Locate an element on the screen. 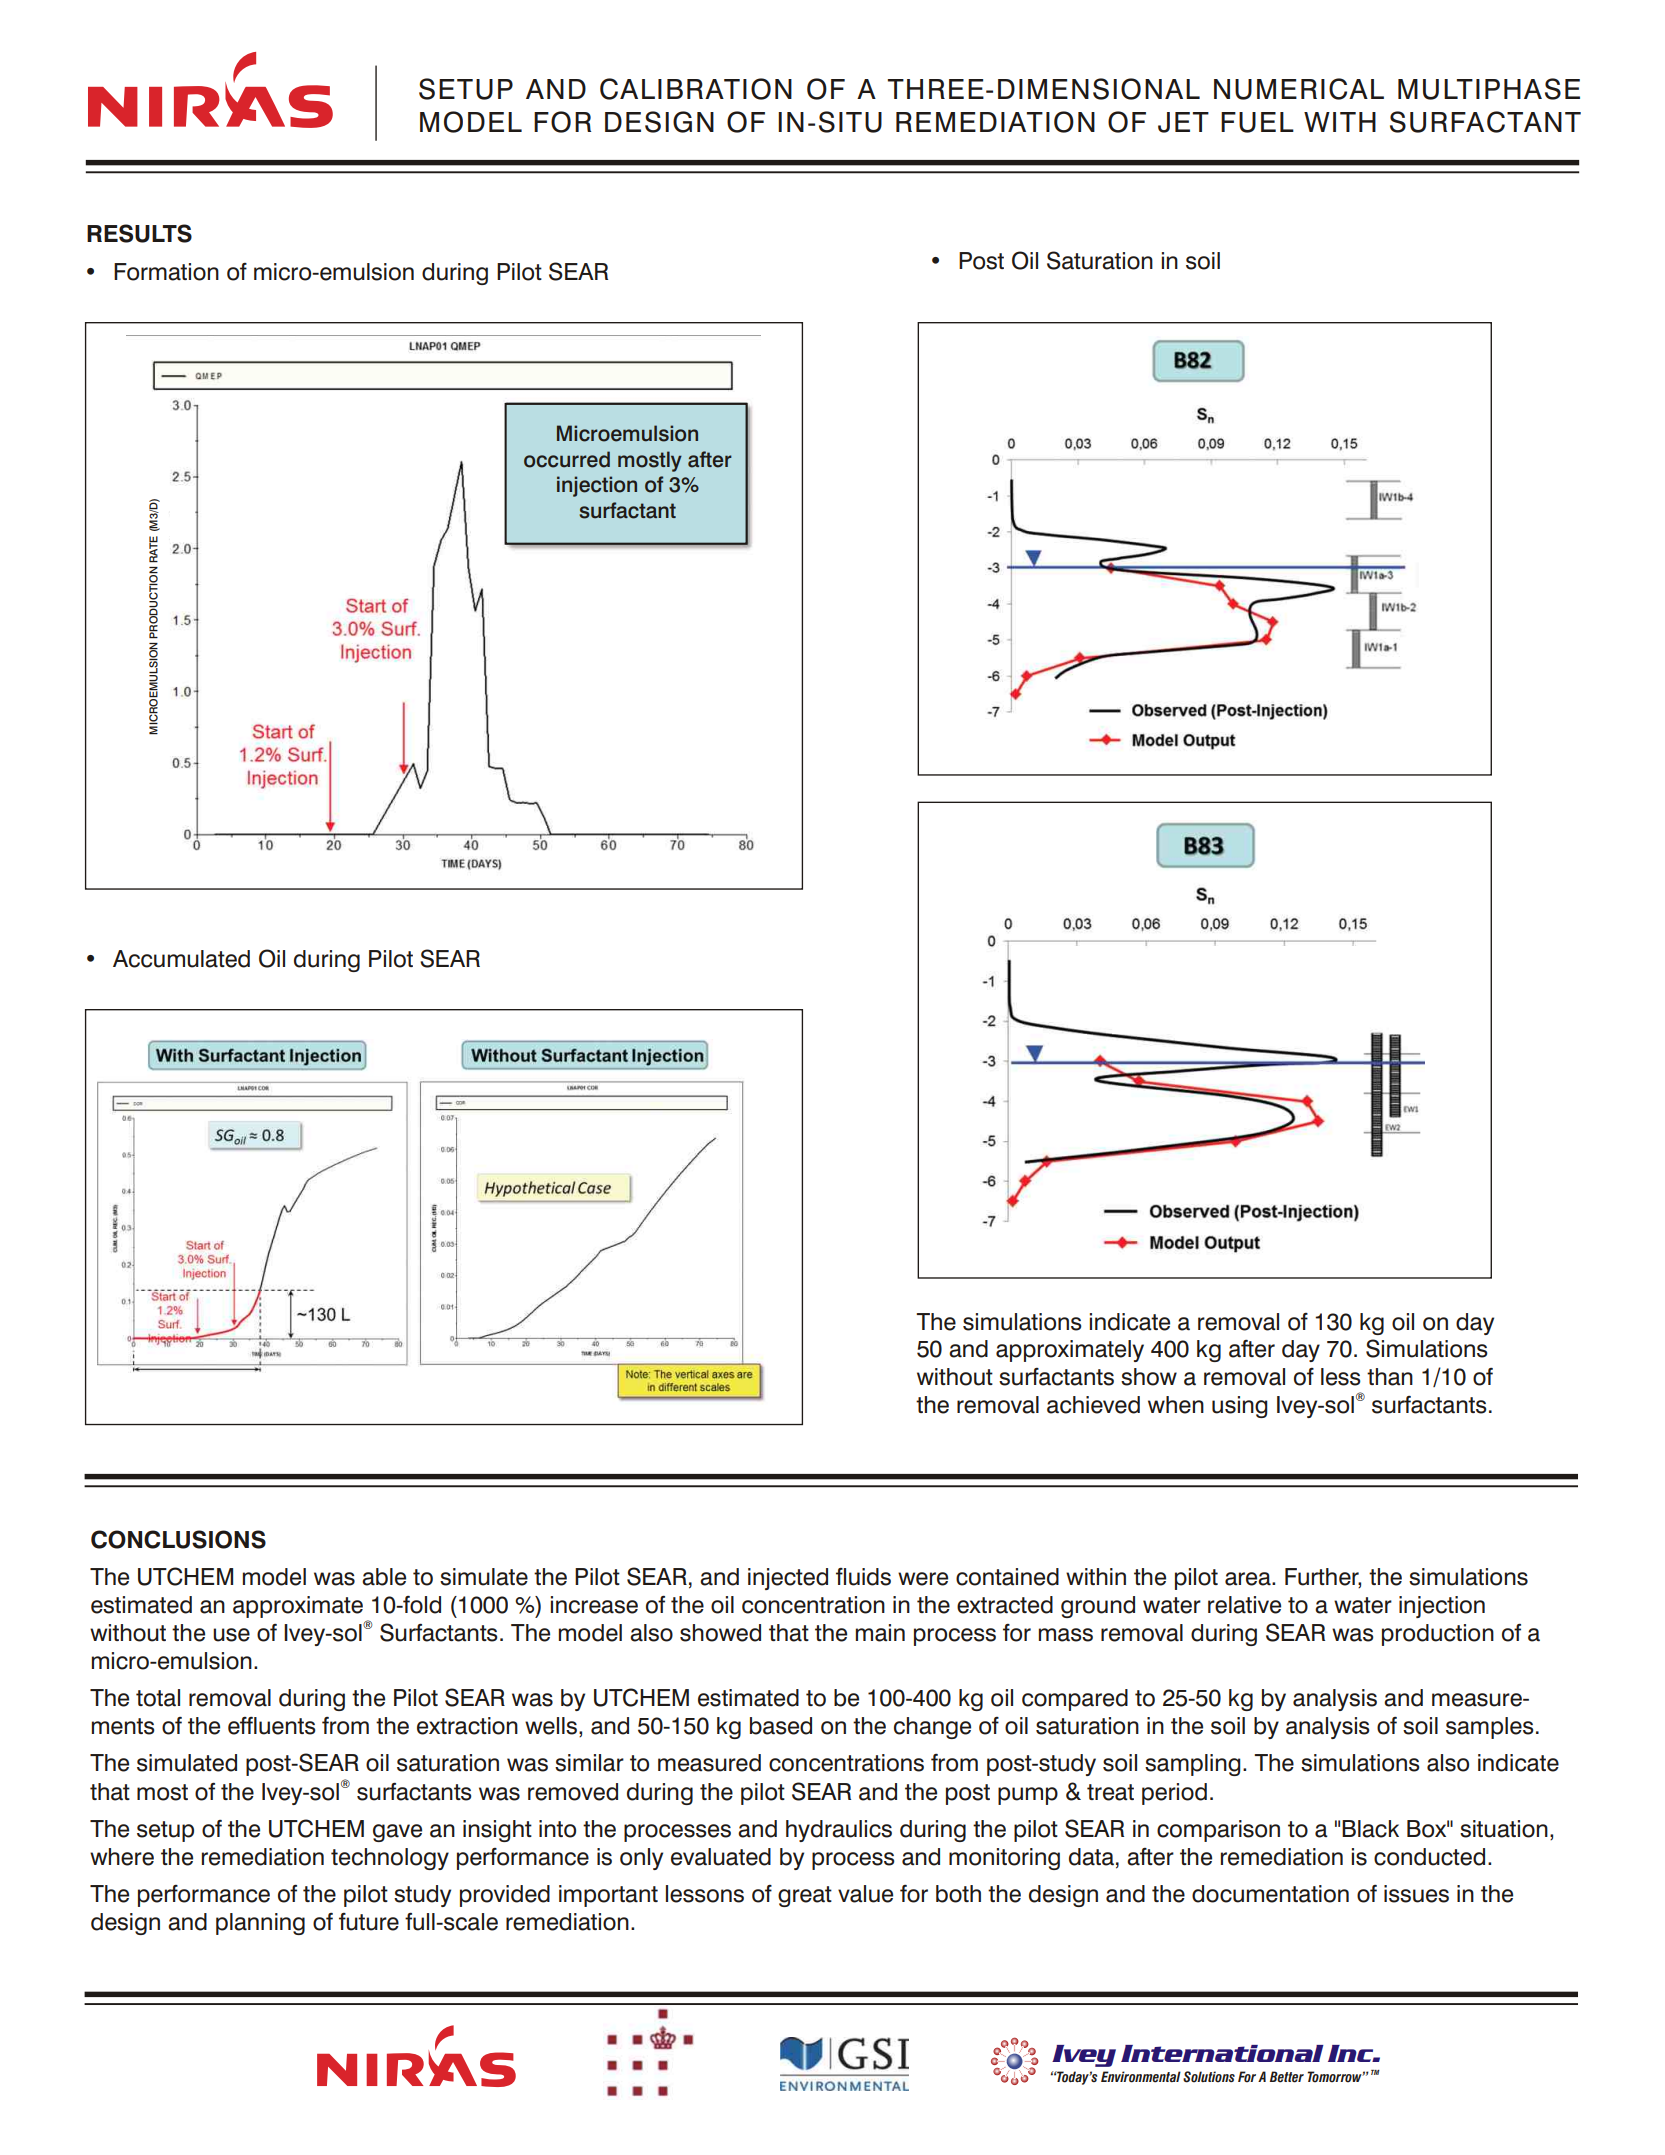 Image resolution: width=1665 pixels, height=2155 pixels. using is located at coordinates (1240, 1407).
